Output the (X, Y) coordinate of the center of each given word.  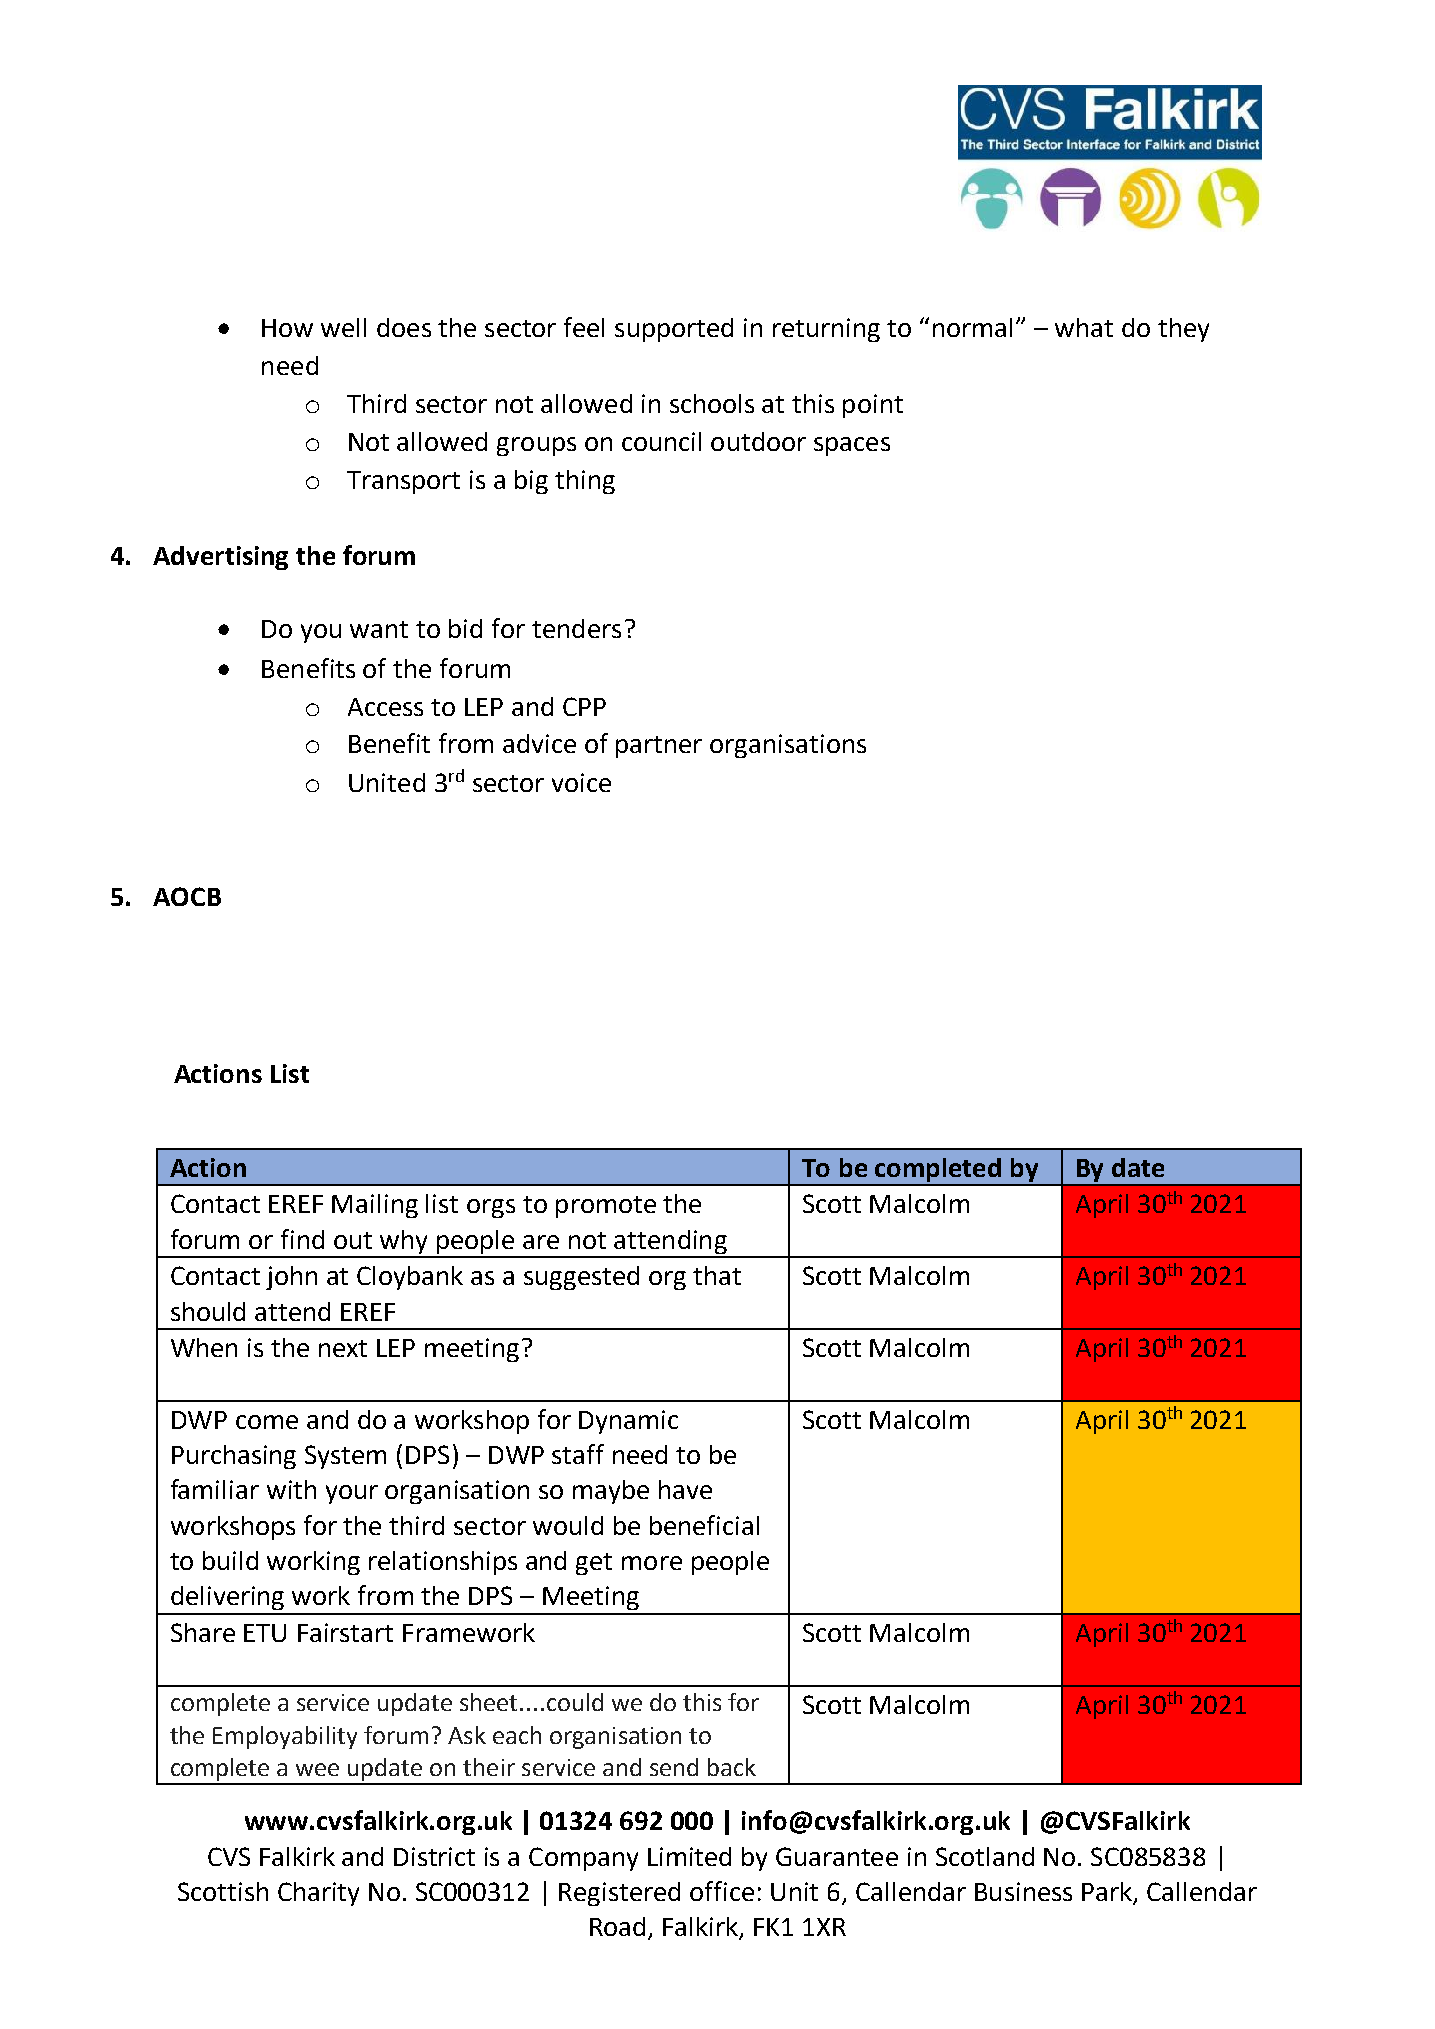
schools (712, 403)
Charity (318, 1894)
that (717, 1275)
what (1084, 327)
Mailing (375, 1206)
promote (606, 1207)
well (343, 327)
